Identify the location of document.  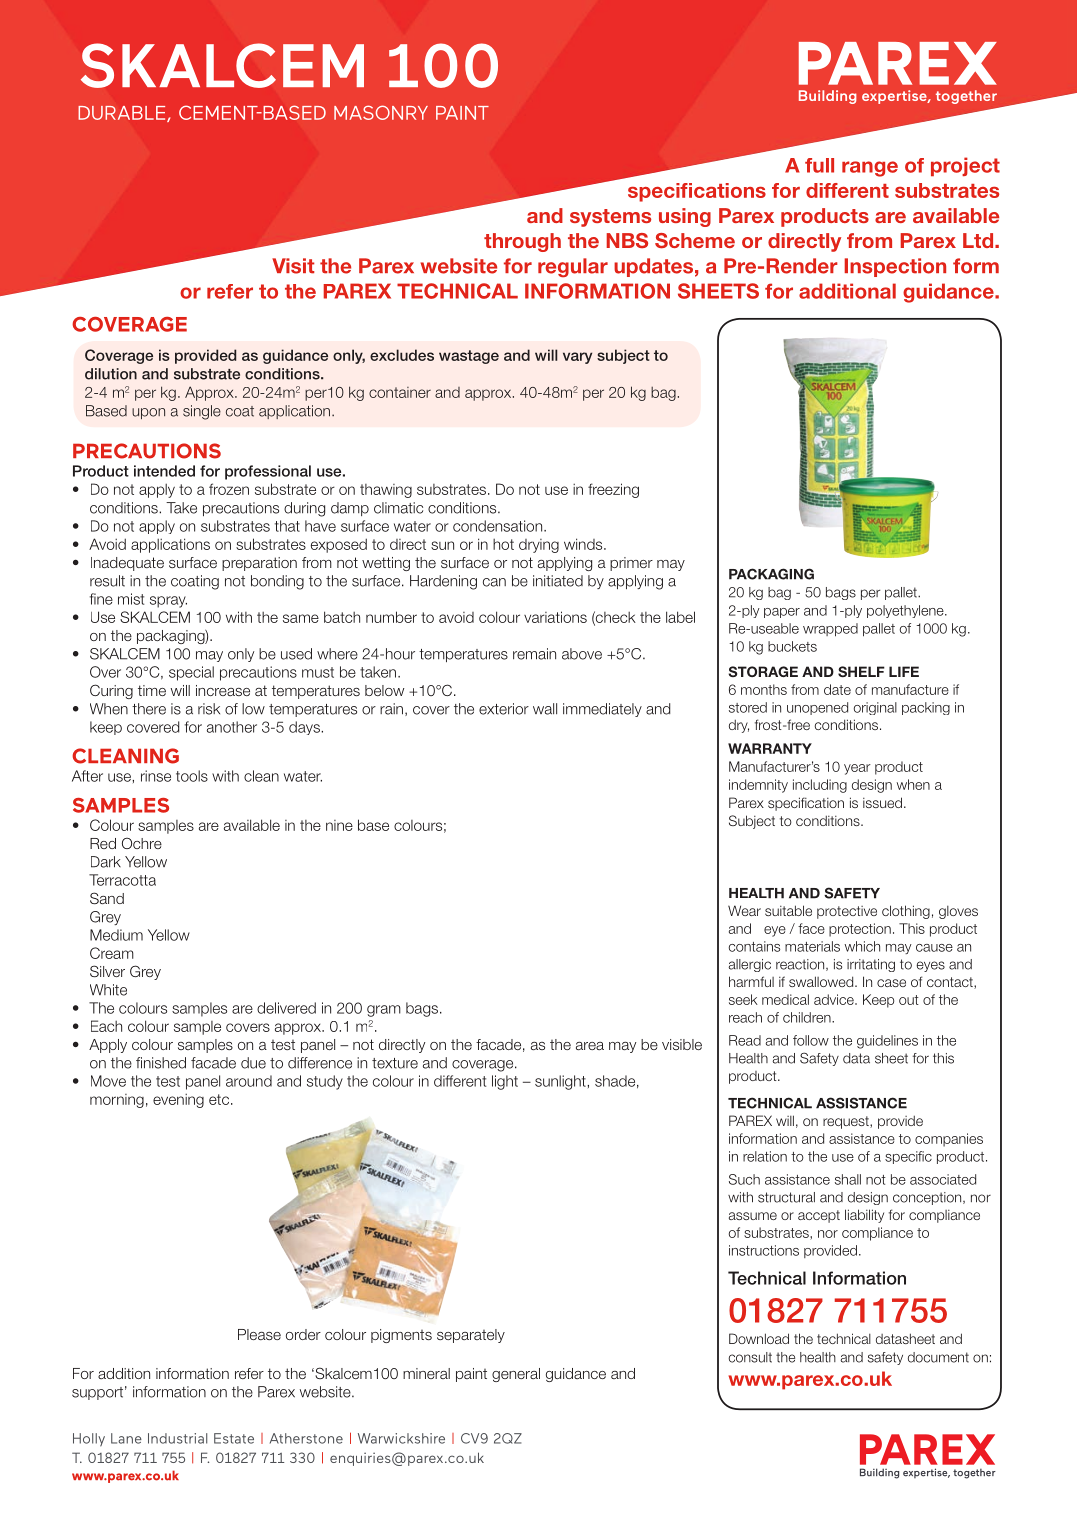
(938, 1357).
